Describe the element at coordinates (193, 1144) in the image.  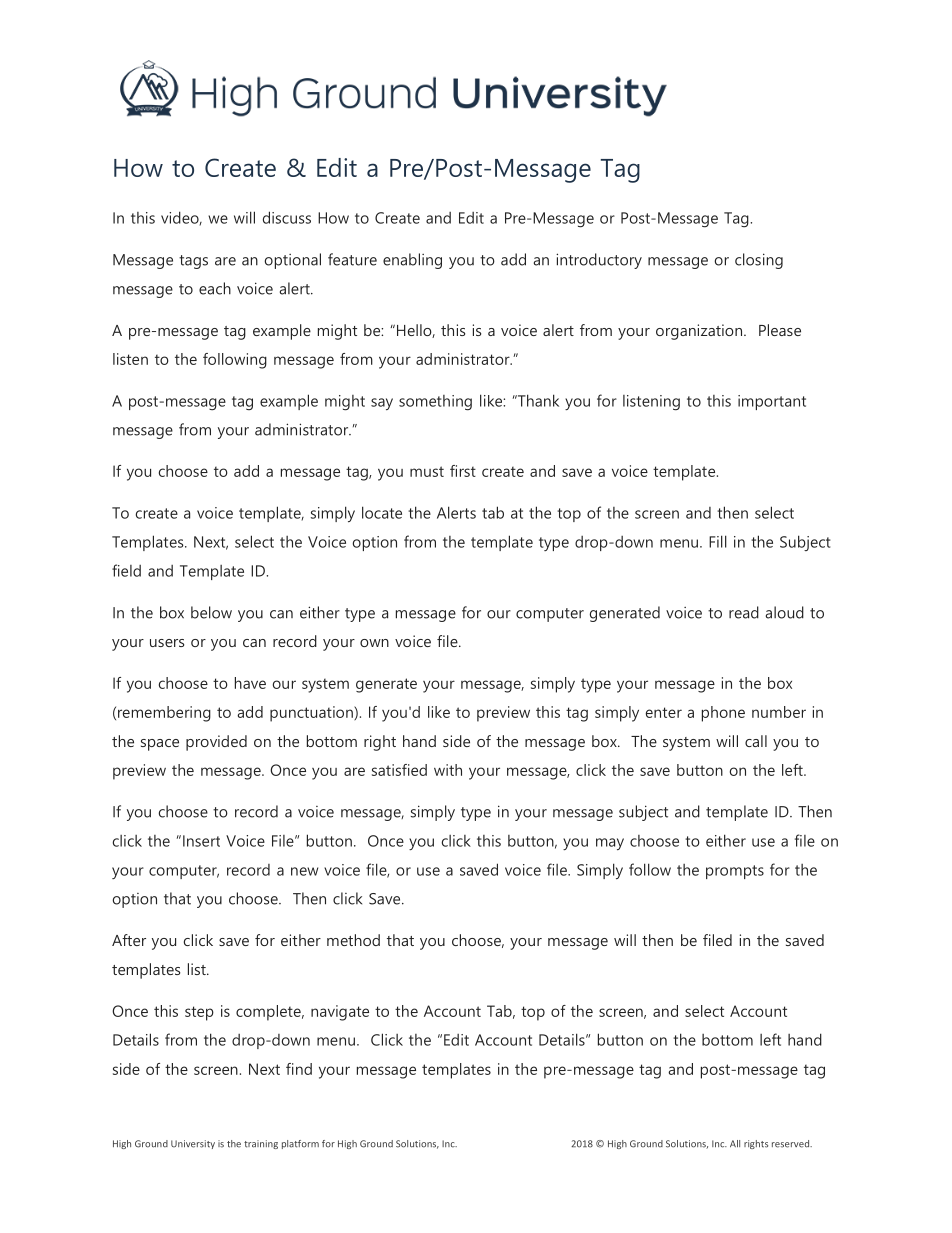
I see `University` at that location.
